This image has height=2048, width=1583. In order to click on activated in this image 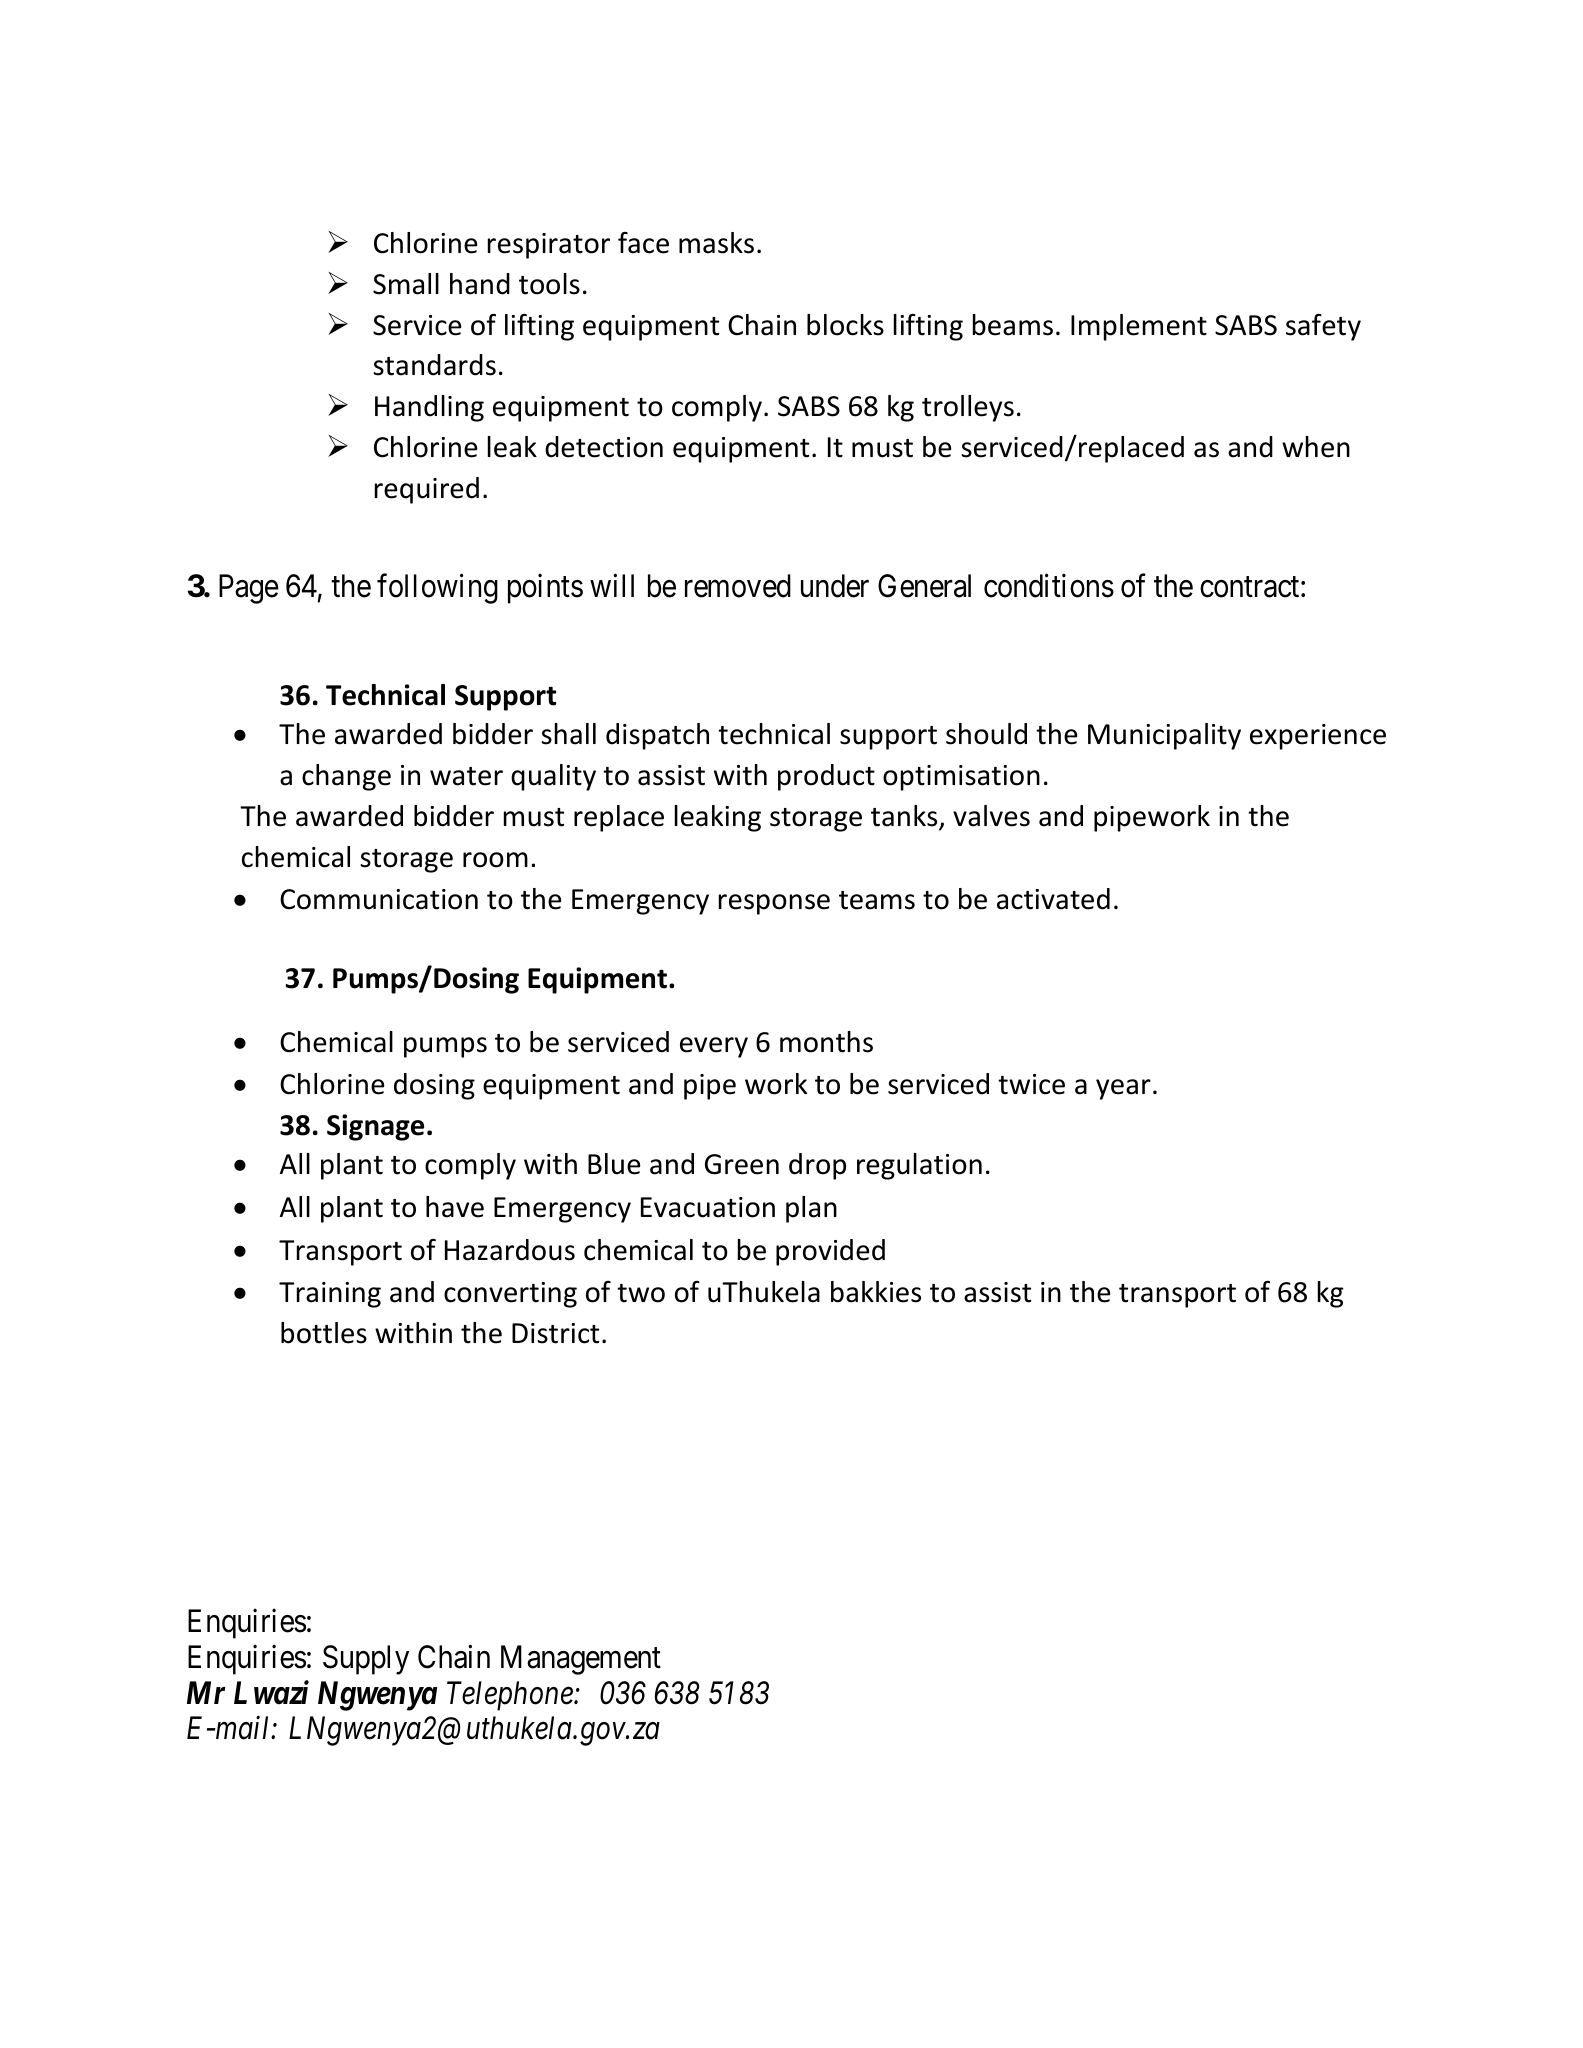, I will do `click(1053, 899)`.
